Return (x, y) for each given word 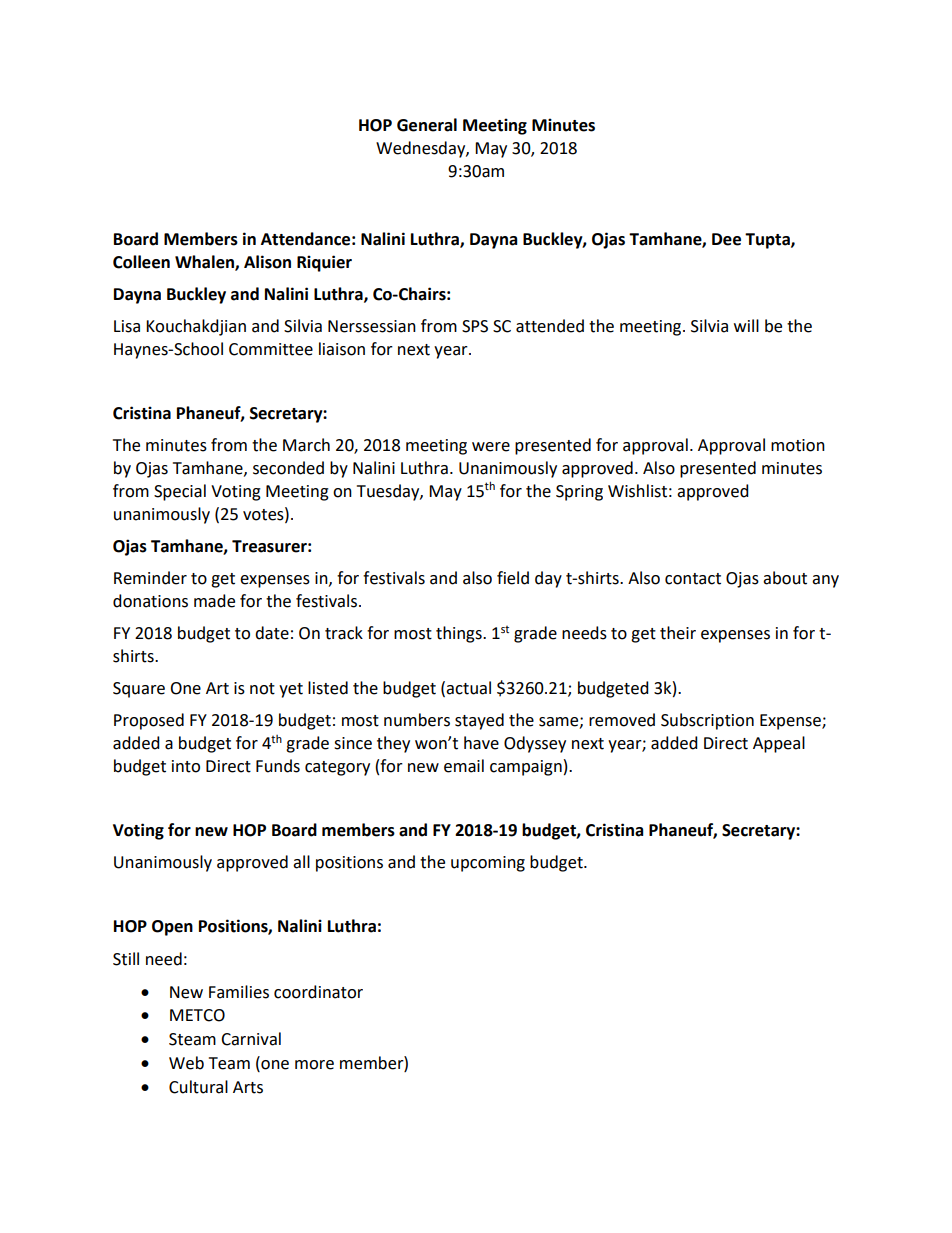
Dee (726, 239)
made (214, 601)
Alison (267, 262)
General (427, 125)
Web (186, 1063)
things (460, 634)
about (785, 578)
